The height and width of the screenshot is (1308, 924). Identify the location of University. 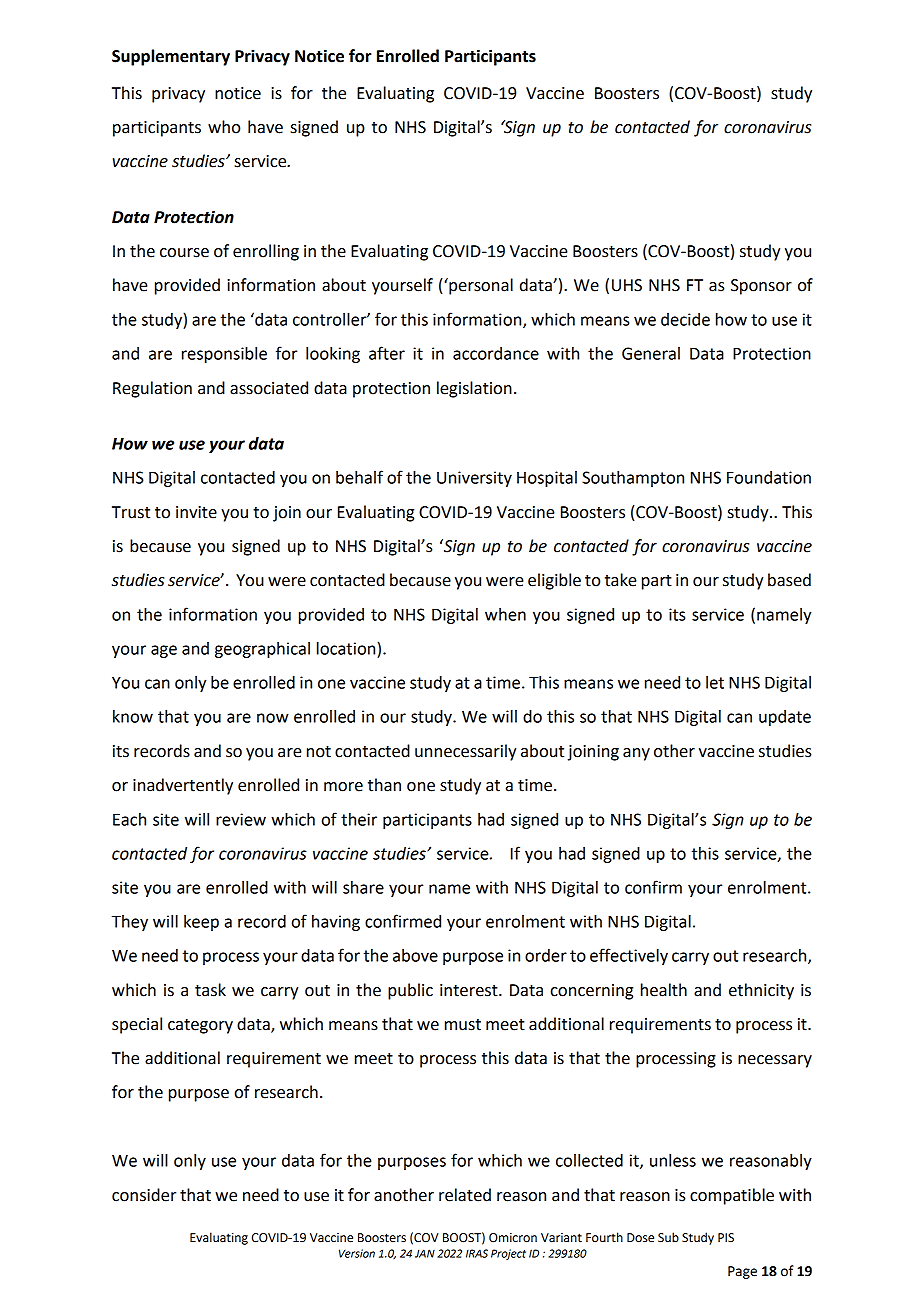
(474, 479).
